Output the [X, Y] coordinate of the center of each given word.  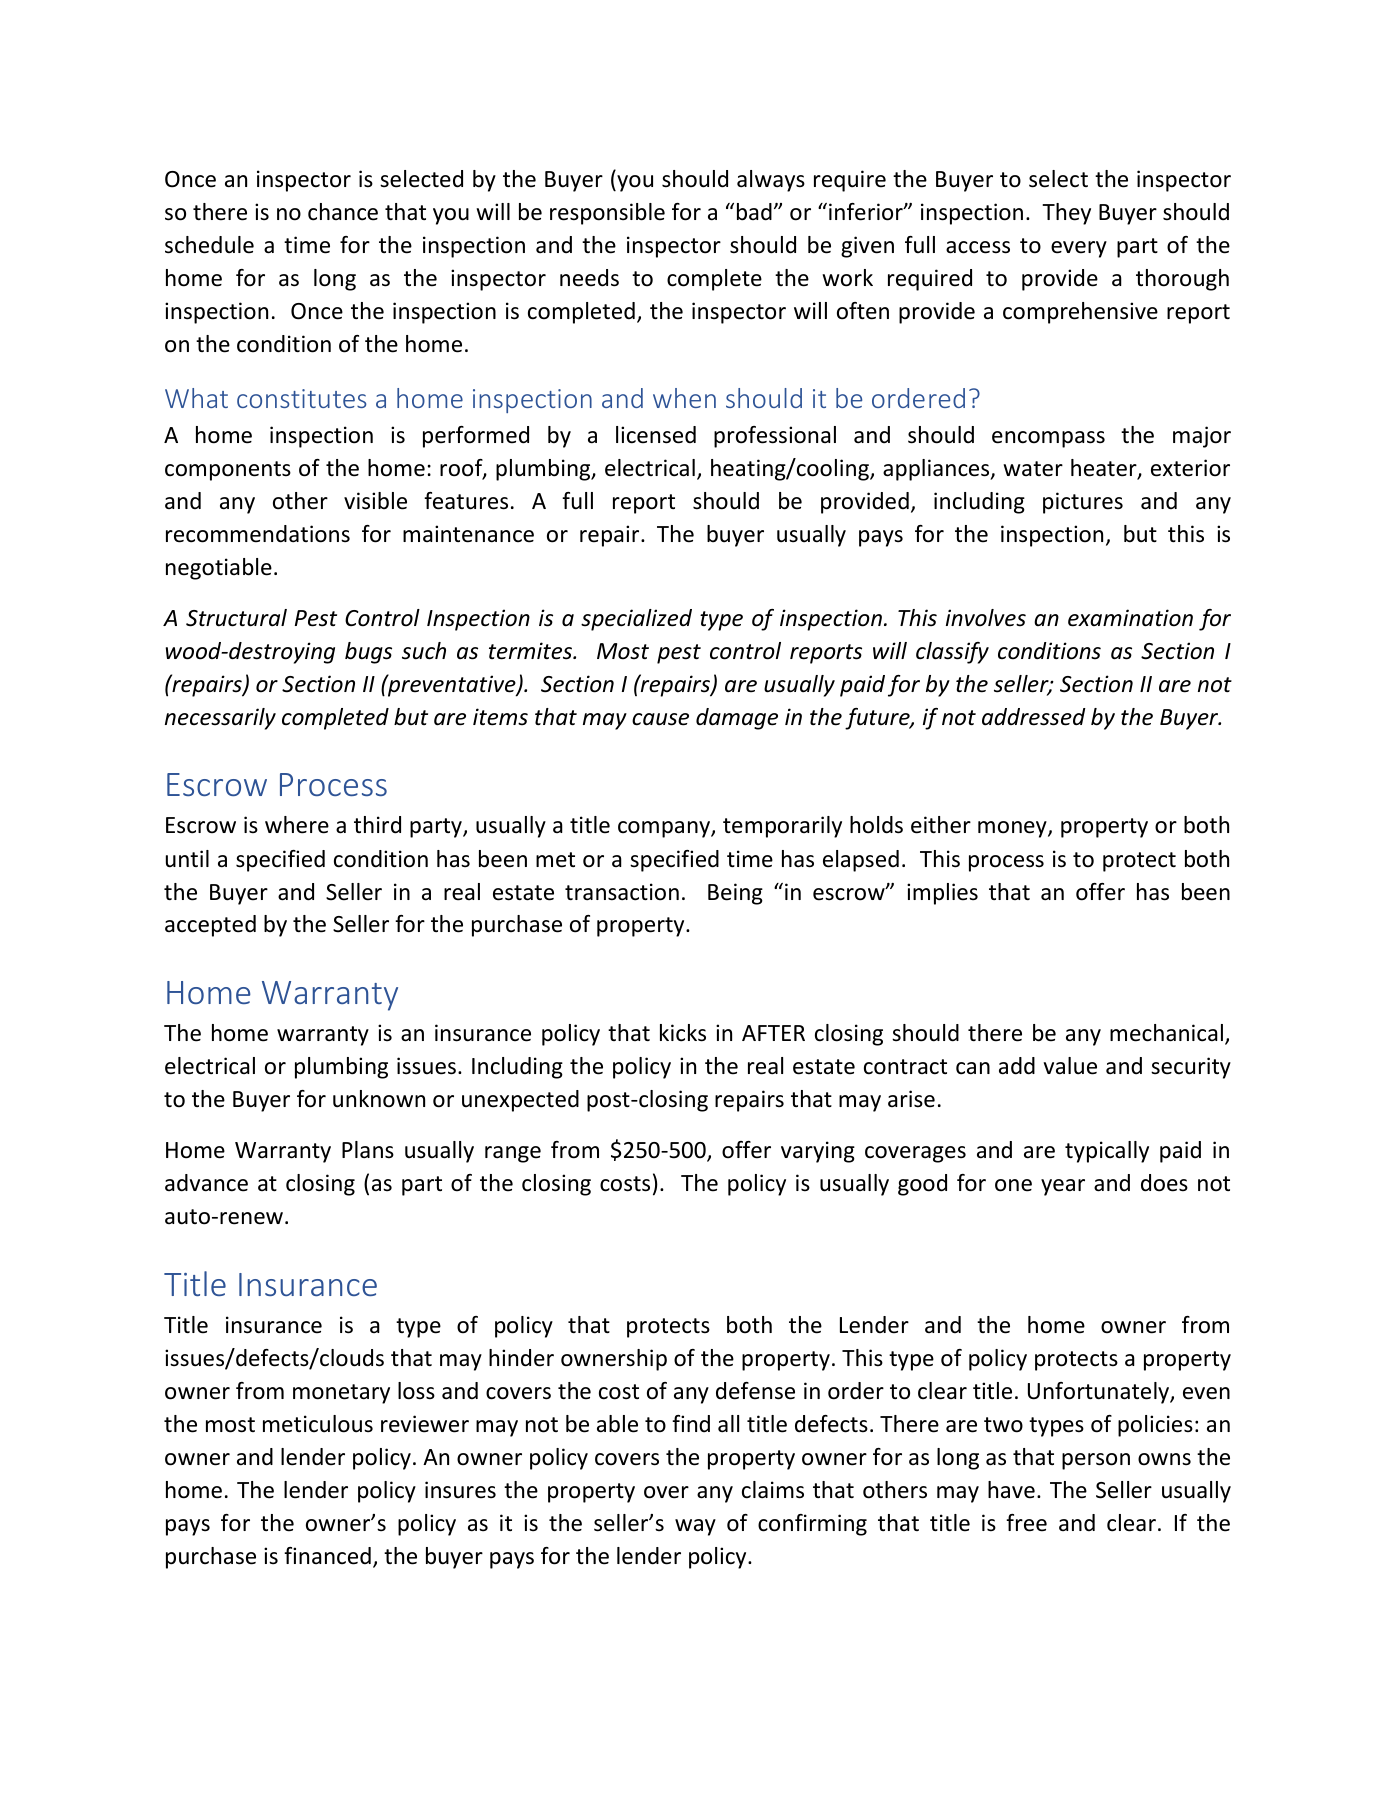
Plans [368, 1150]
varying [818, 1152]
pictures [1083, 503]
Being [735, 894]
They [1066, 214]
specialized [636, 620]
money [1013, 829]
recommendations [258, 534]
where [297, 825]
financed [327, 1556]
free [1026, 1523]
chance [343, 212]
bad [754, 212]
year [1063, 1187]
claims [773, 1490]
